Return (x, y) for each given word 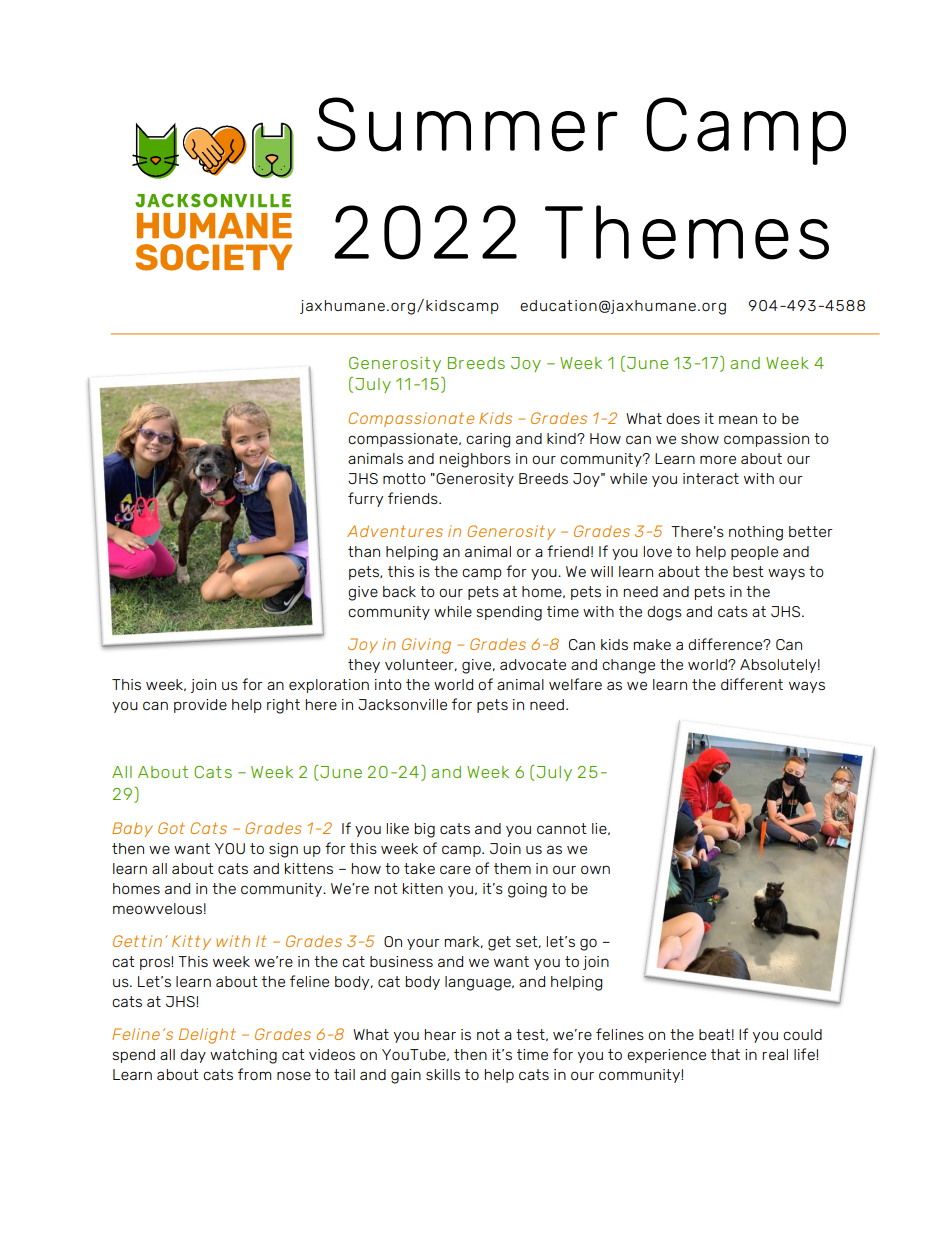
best (748, 571)
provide (200, 706)
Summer (467, 124)
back (399, 591)
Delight (207, 1036)
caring (488, 440)
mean (738, 419)
